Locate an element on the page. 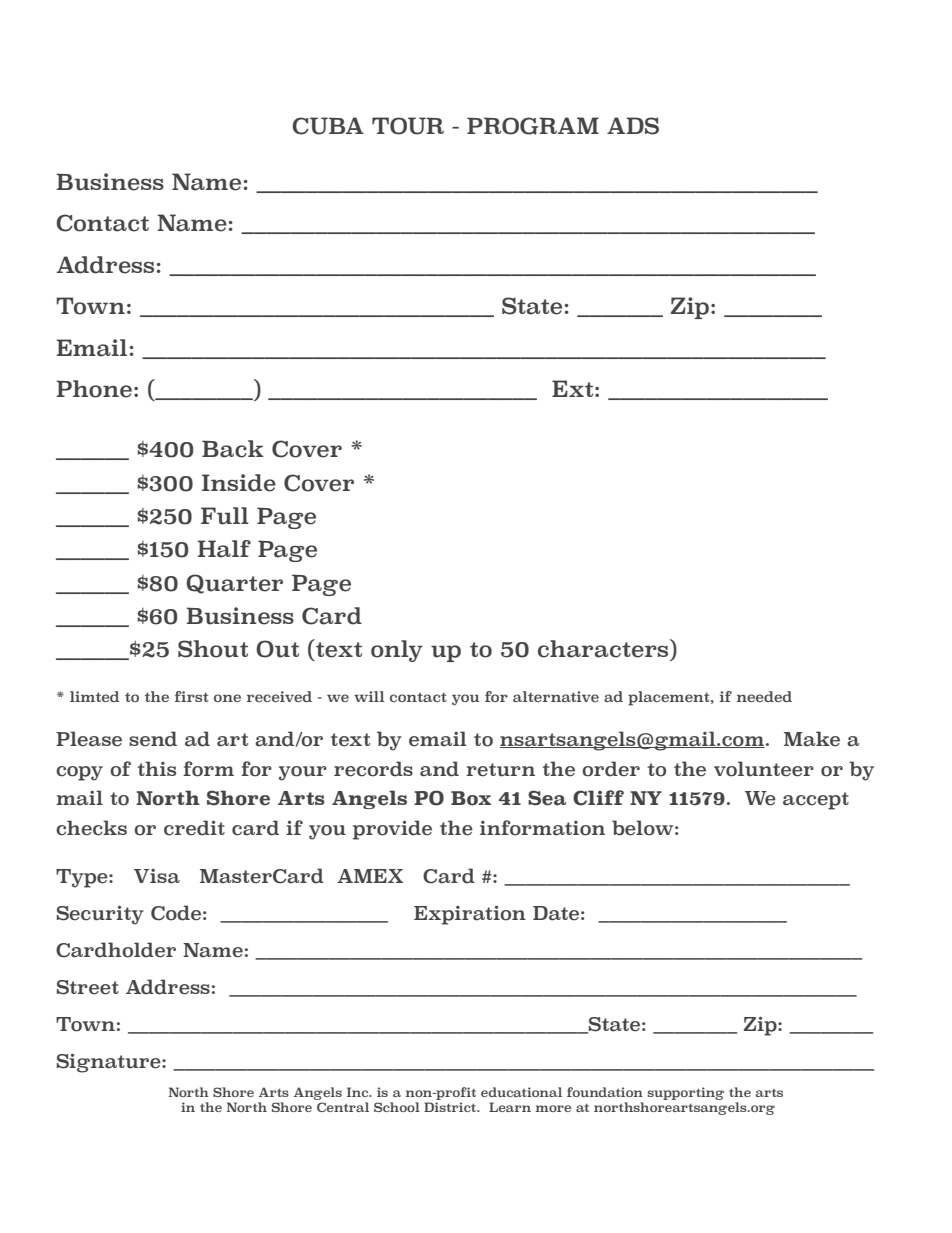 The height and width of the document is (1233, 952). this is located at coordinates (156, 768).
